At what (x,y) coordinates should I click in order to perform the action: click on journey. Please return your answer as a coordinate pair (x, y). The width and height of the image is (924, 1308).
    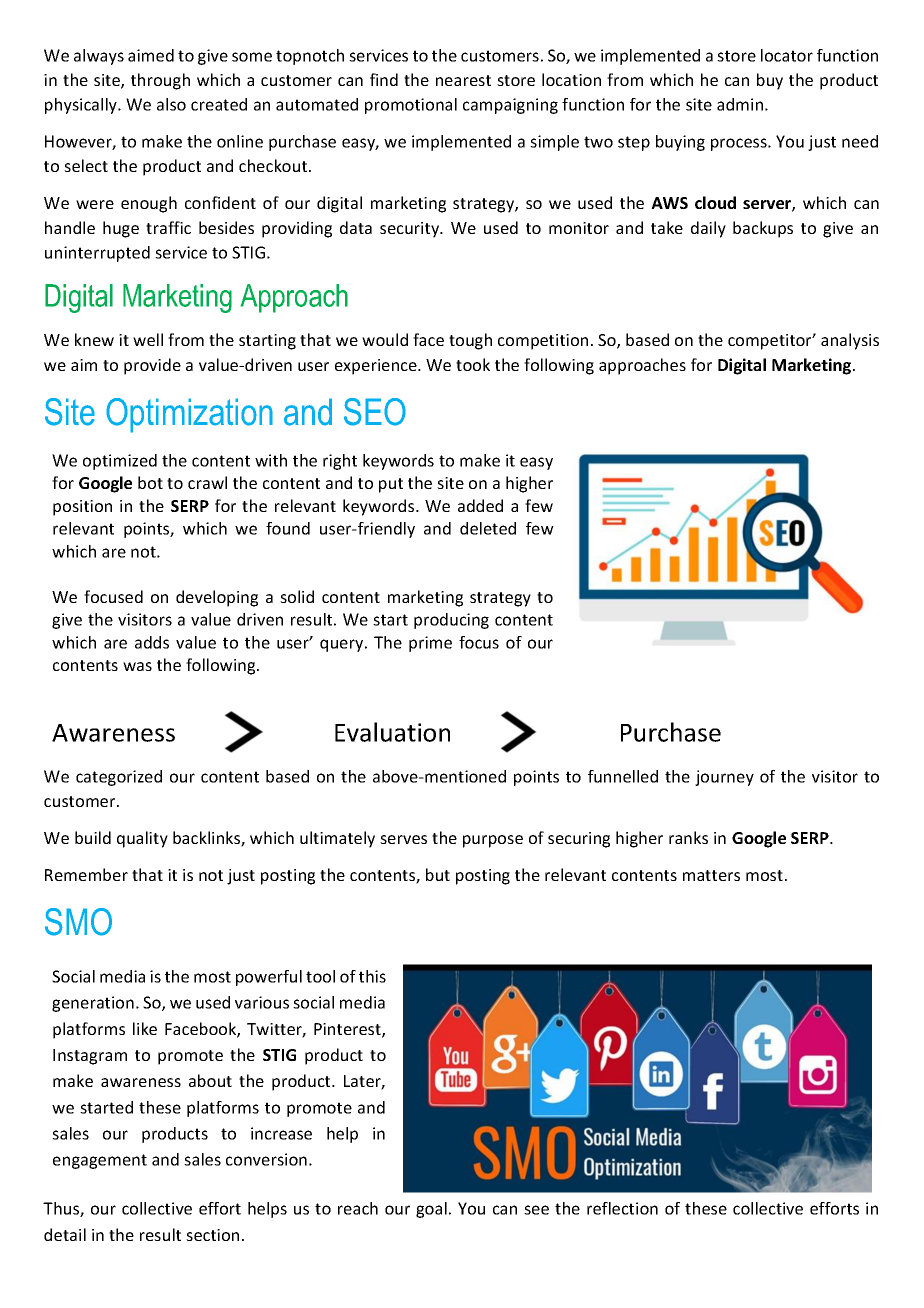
    Looking at the image, I should click on (724, 778).
